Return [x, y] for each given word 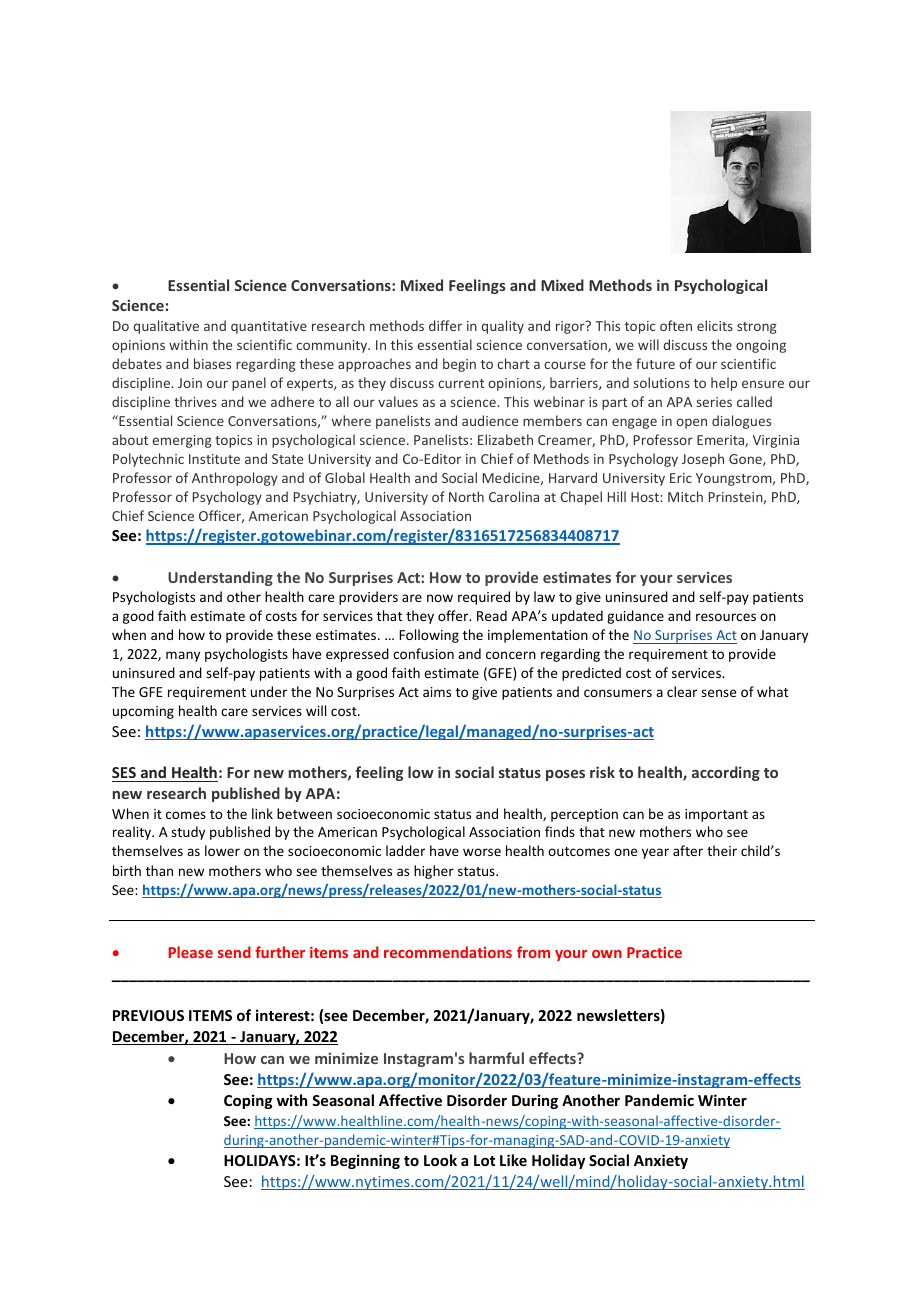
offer [454, 615]
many [183, 656]
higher [434, 872]
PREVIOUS [148, 1015]
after [688, 850]
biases [212, 363]
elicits [715, 325]
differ [445, 325]
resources [726, 617]
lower [222, 850]
